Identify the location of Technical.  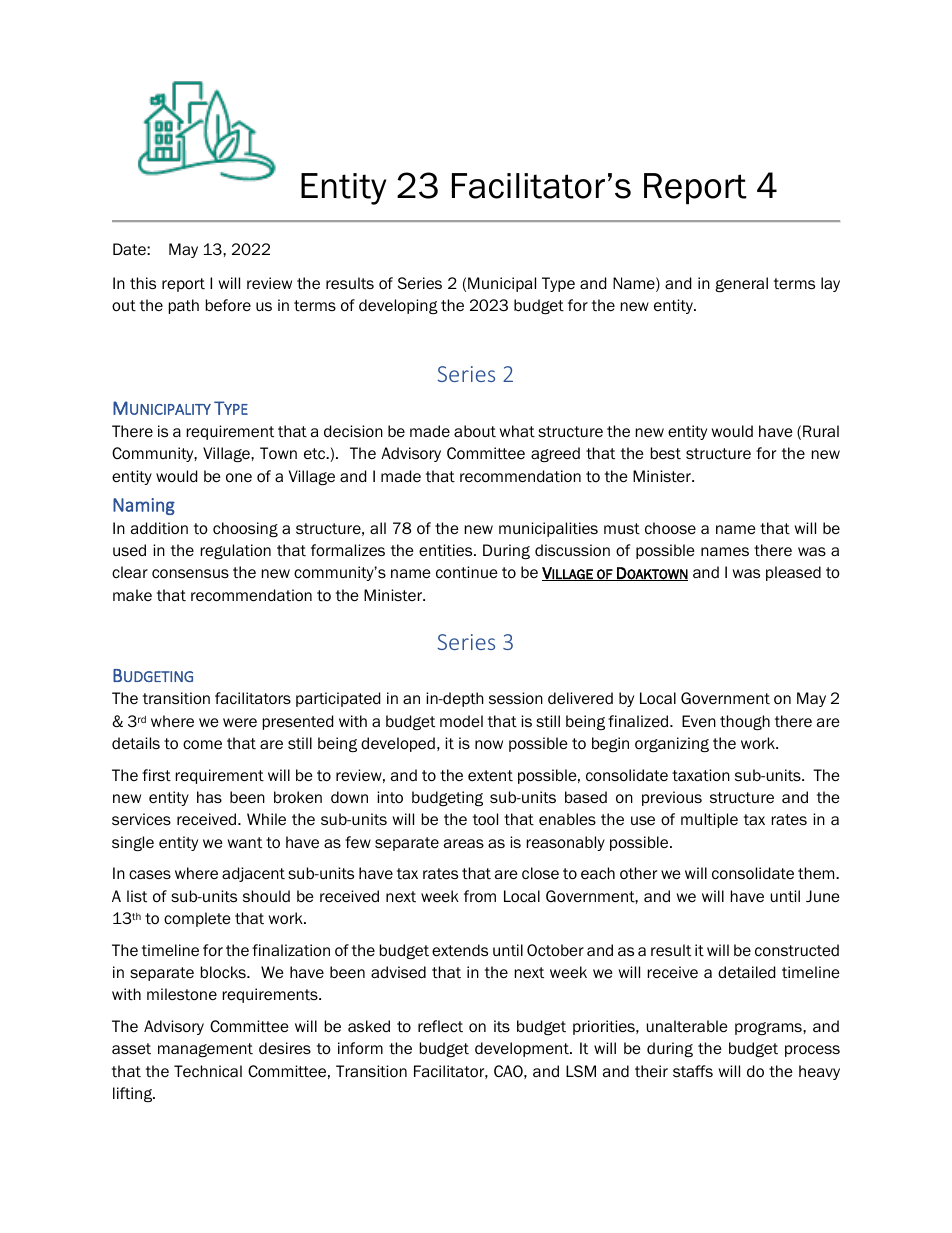
(208, 1071).
